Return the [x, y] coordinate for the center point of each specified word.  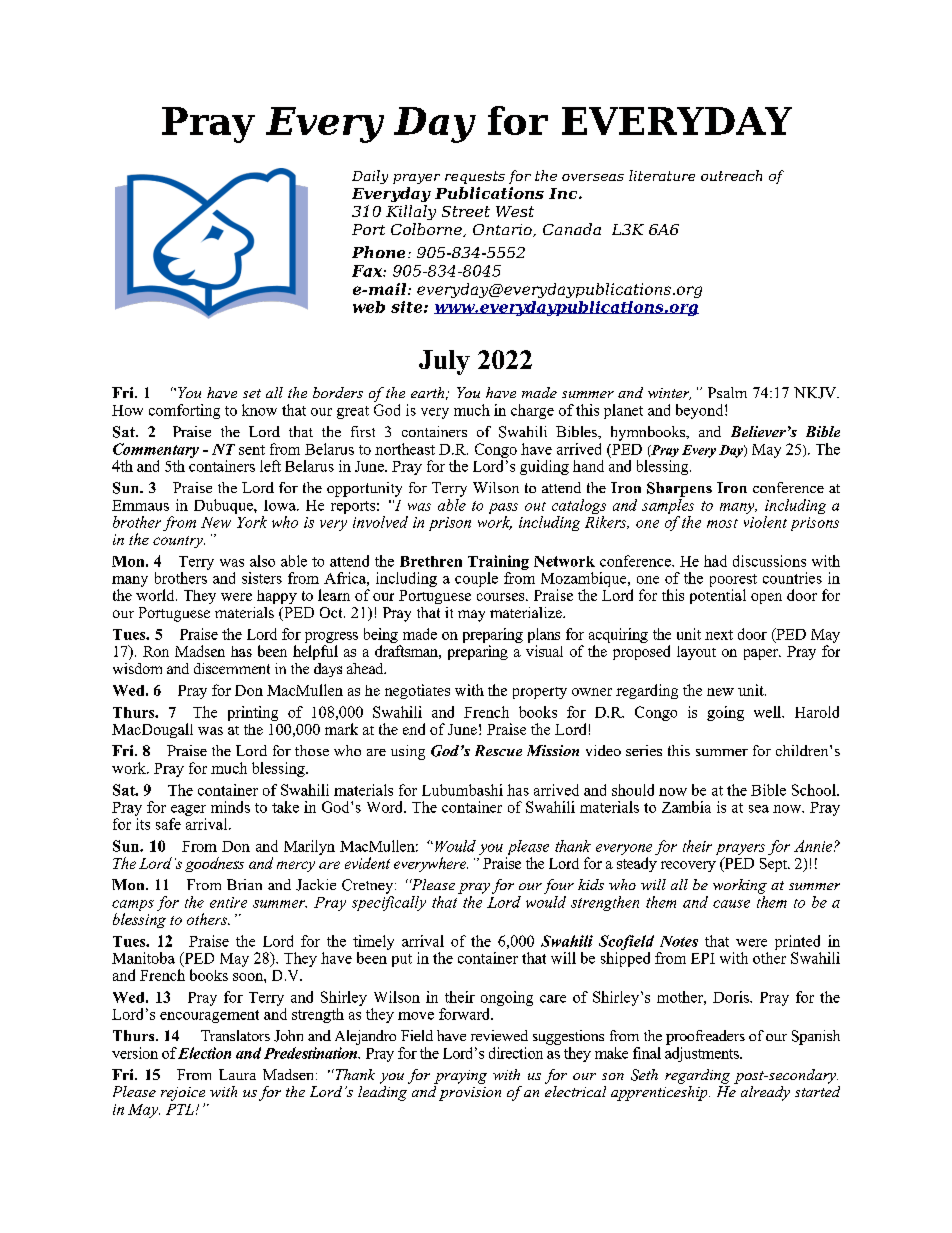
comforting [184, 411]
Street [466, 211]
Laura [237, 1074]
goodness [214, 864]
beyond [701, 411]
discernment [232, 668]
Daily [370, 177]
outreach [731, 175]
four [559, 886]
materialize [527, 612]
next [719, 635]
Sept [775, 865]
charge [532, 411]
